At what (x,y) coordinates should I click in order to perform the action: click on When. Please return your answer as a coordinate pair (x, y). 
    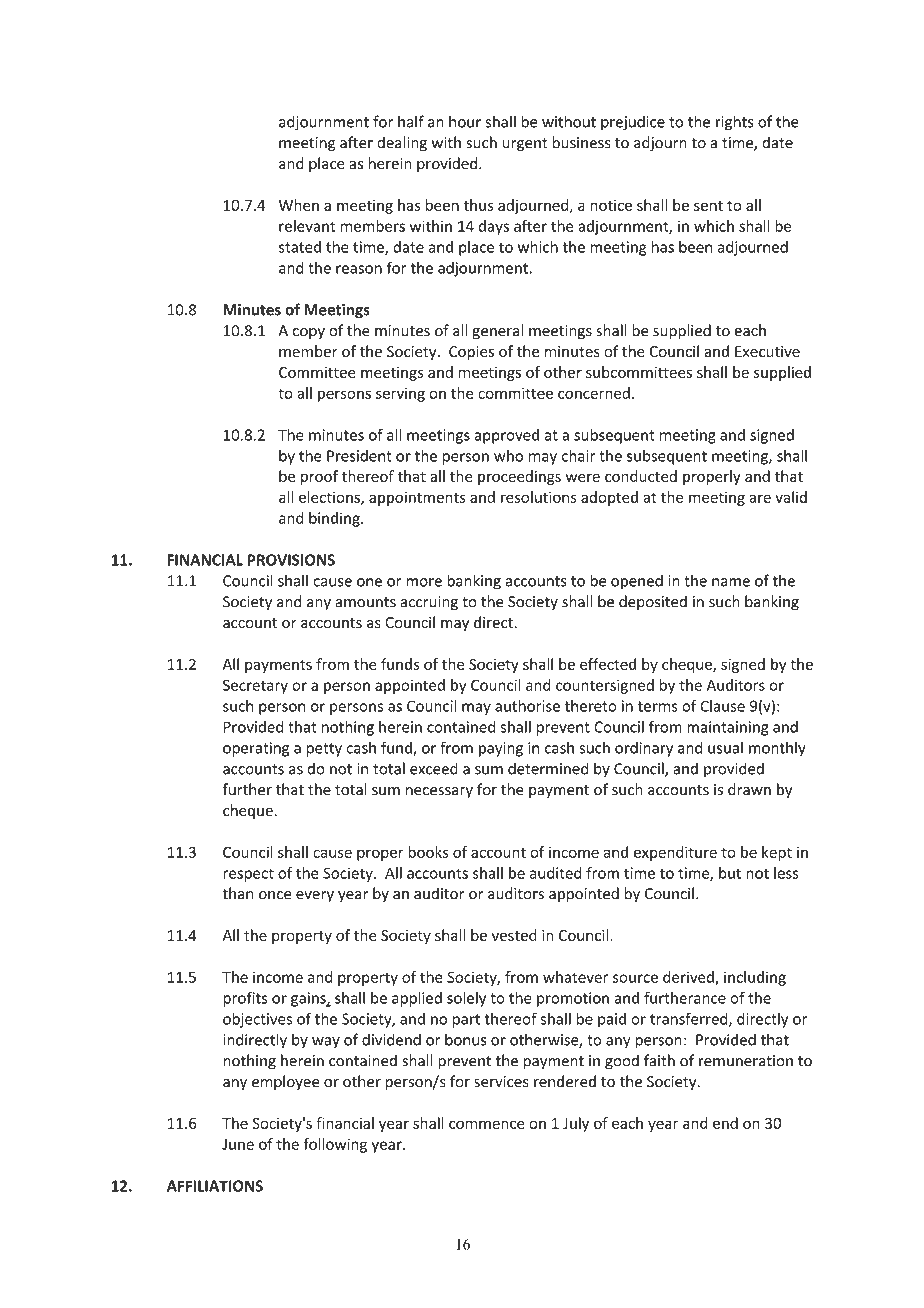
    Looking at the image, I should click on (299, 205).
